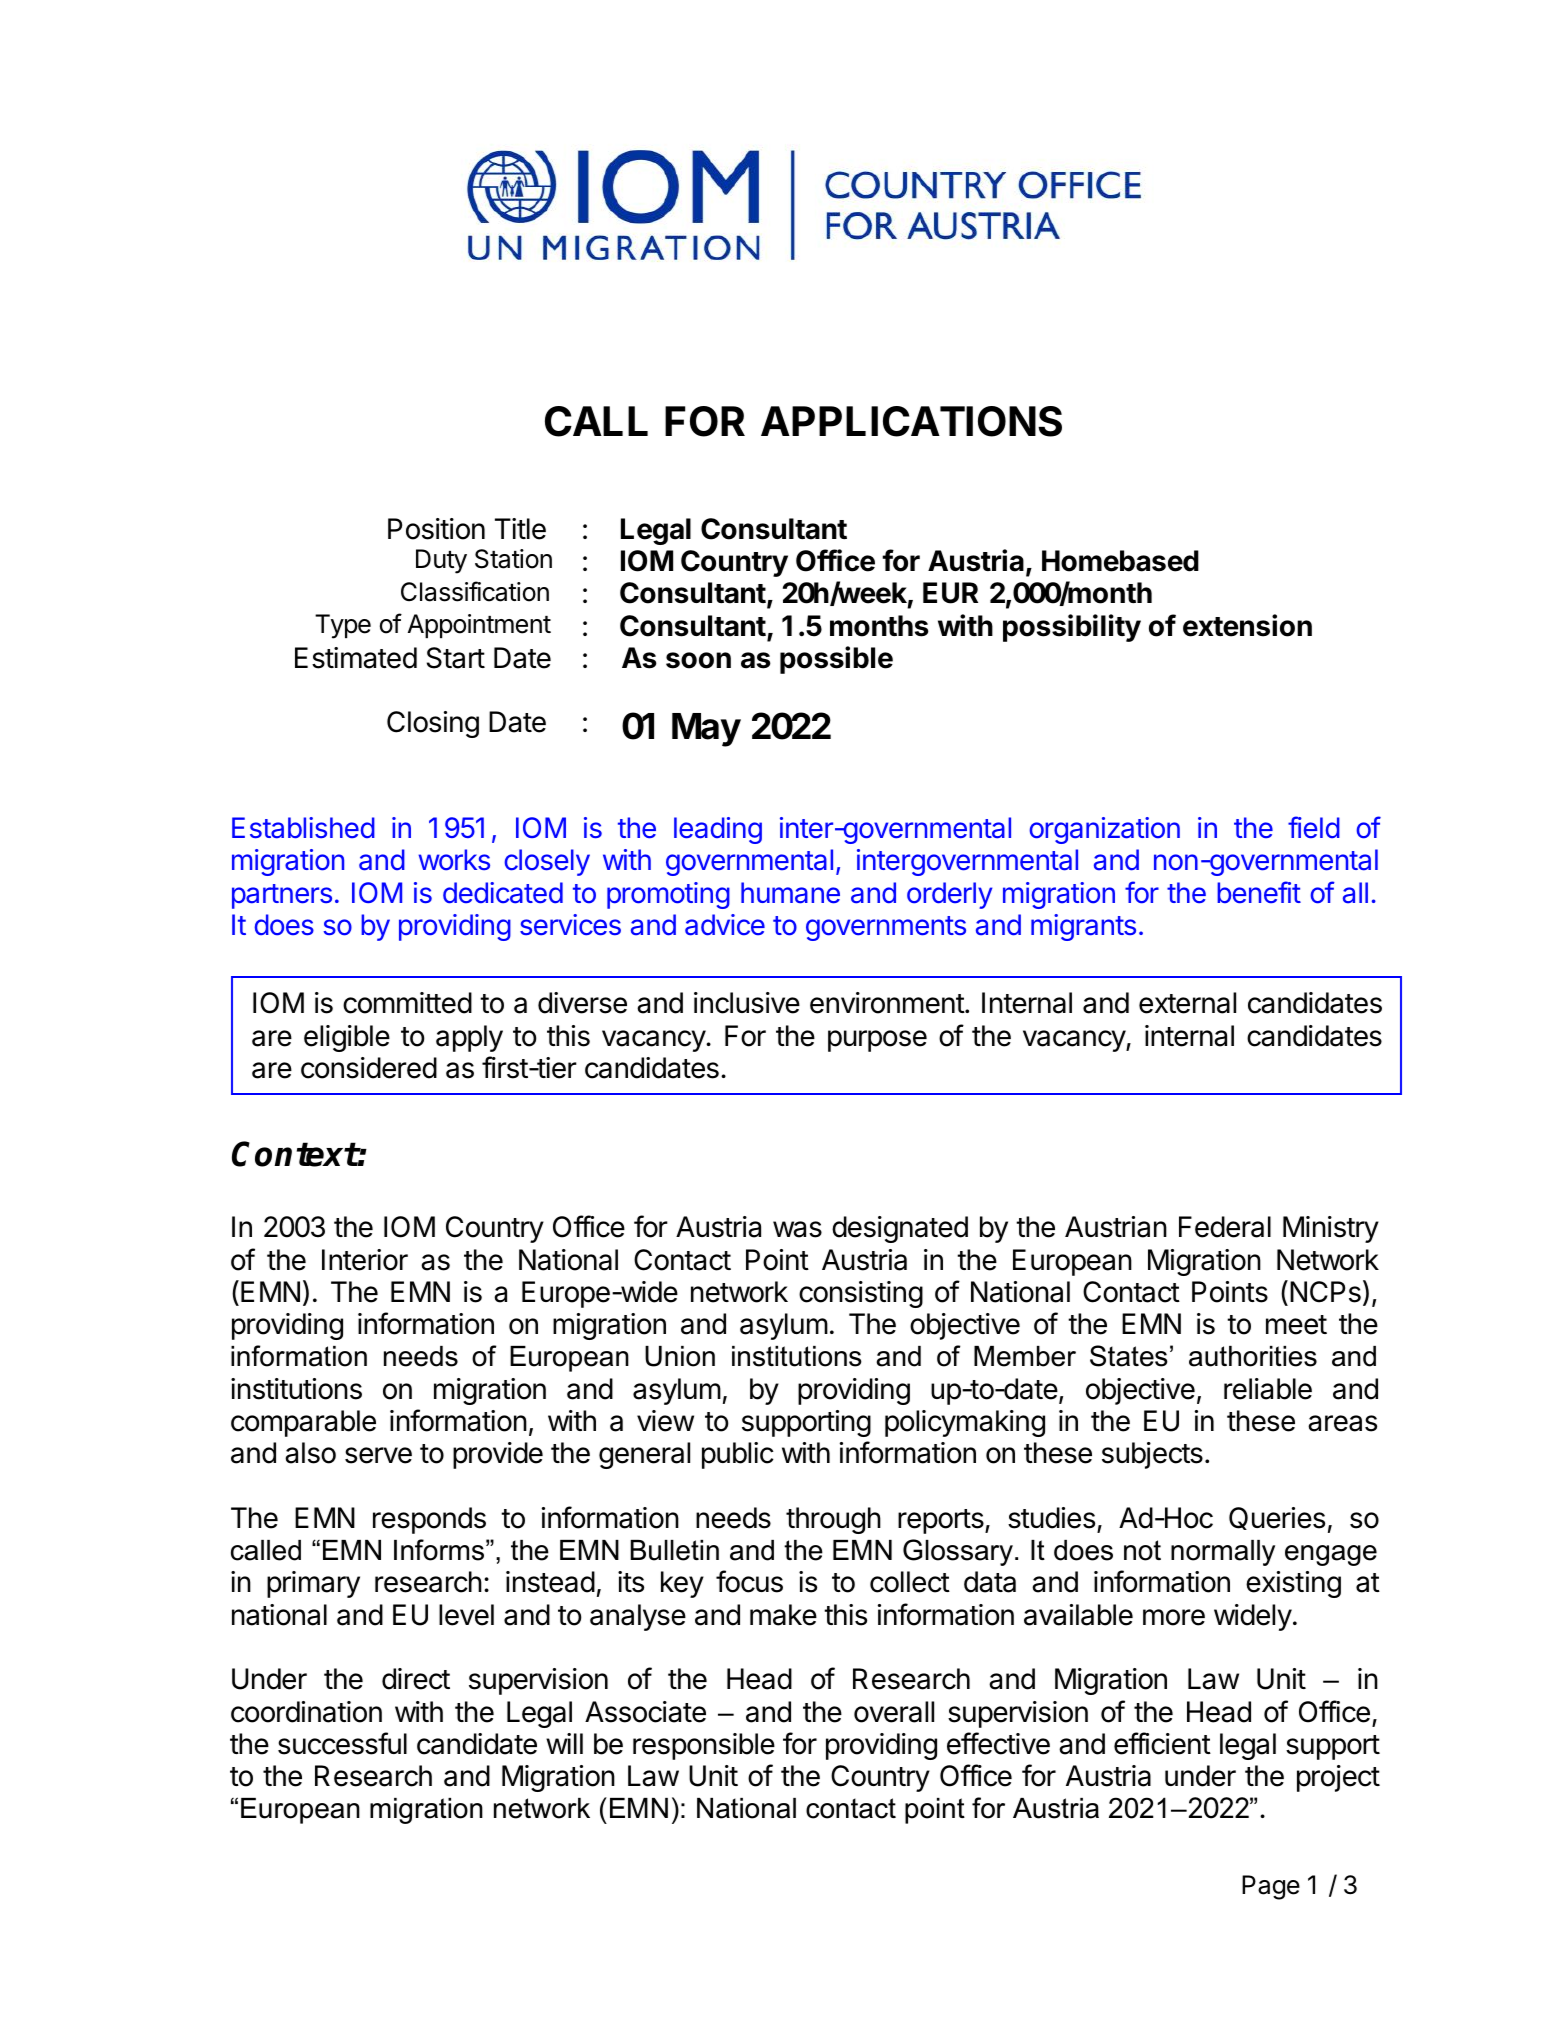 This screenshot has height=2021, width=1562. I want to click on serve, so click(378, 1455).
